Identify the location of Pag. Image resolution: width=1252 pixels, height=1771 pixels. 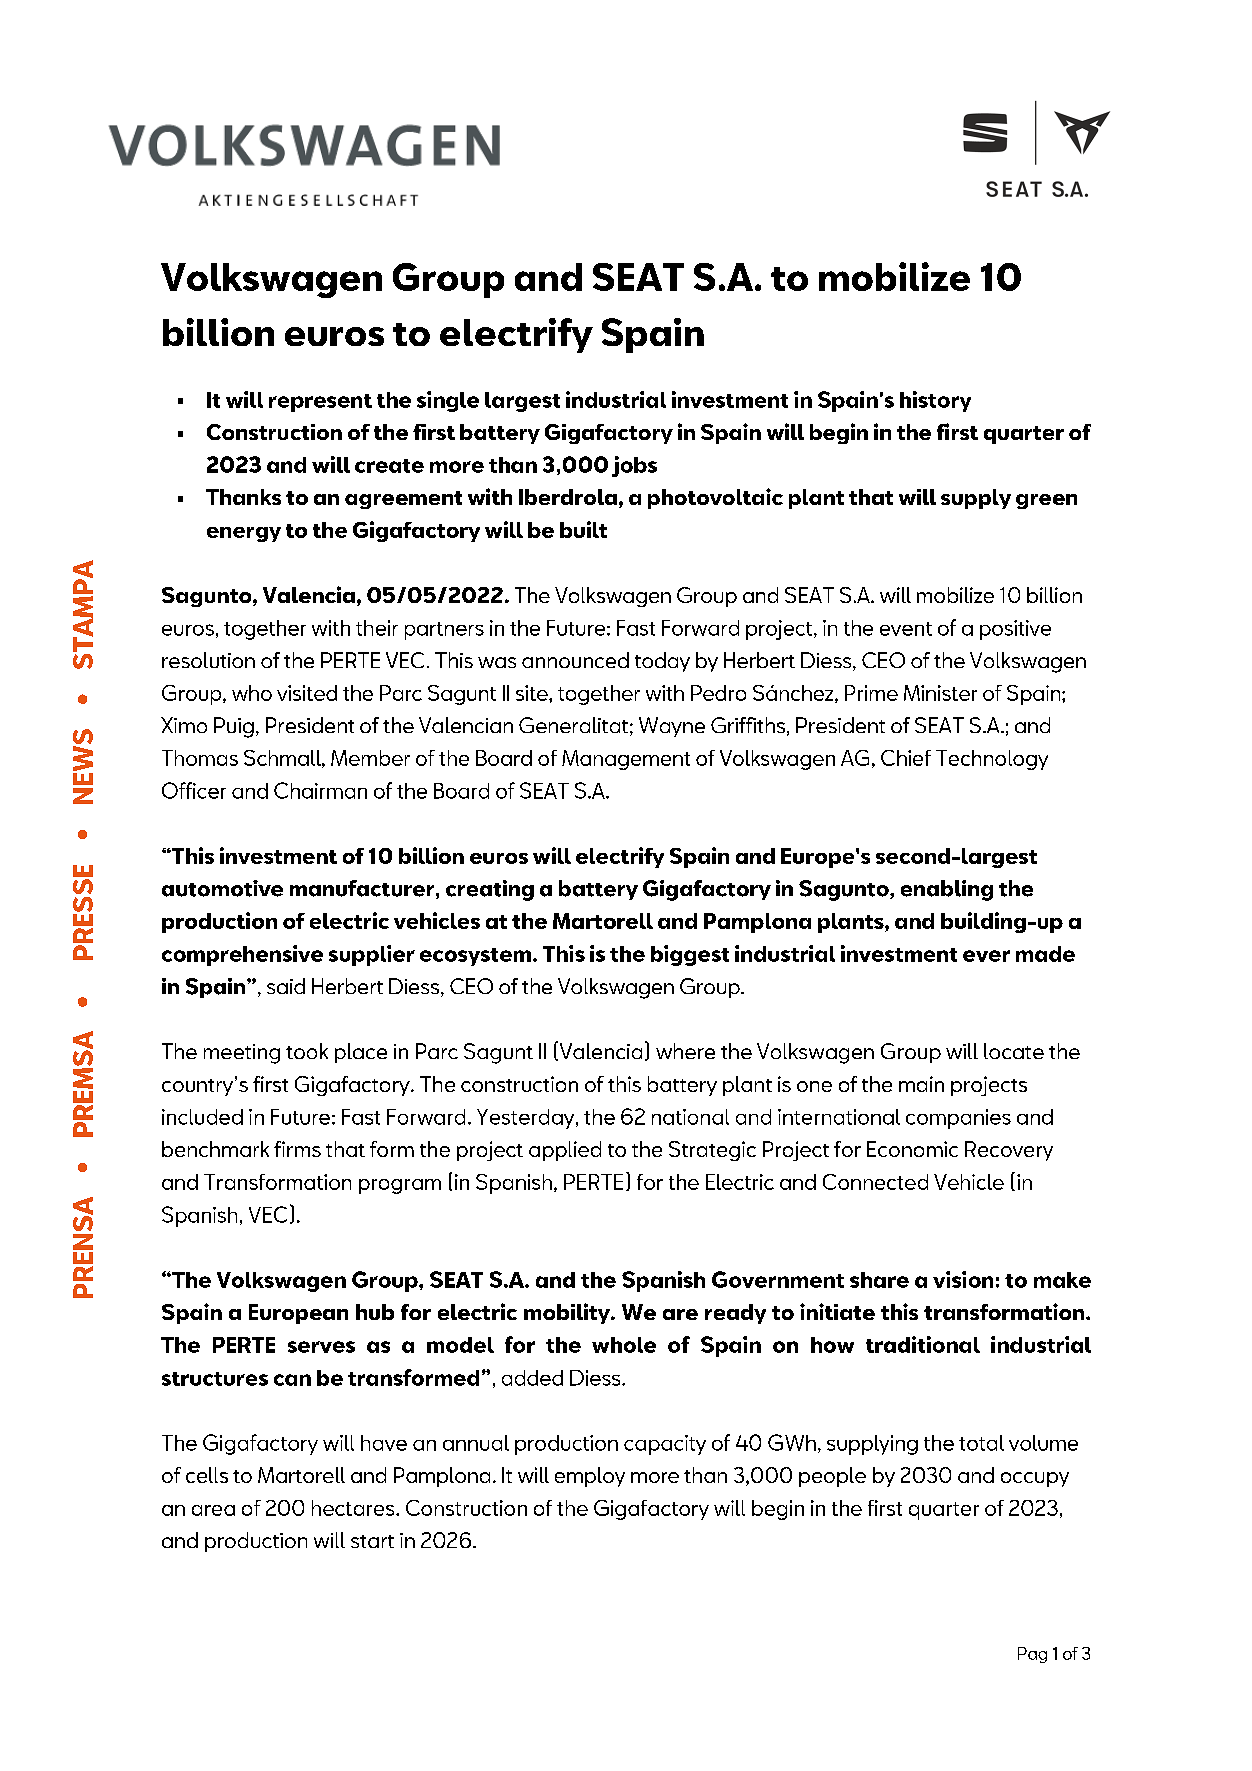
(1032, 1655).
